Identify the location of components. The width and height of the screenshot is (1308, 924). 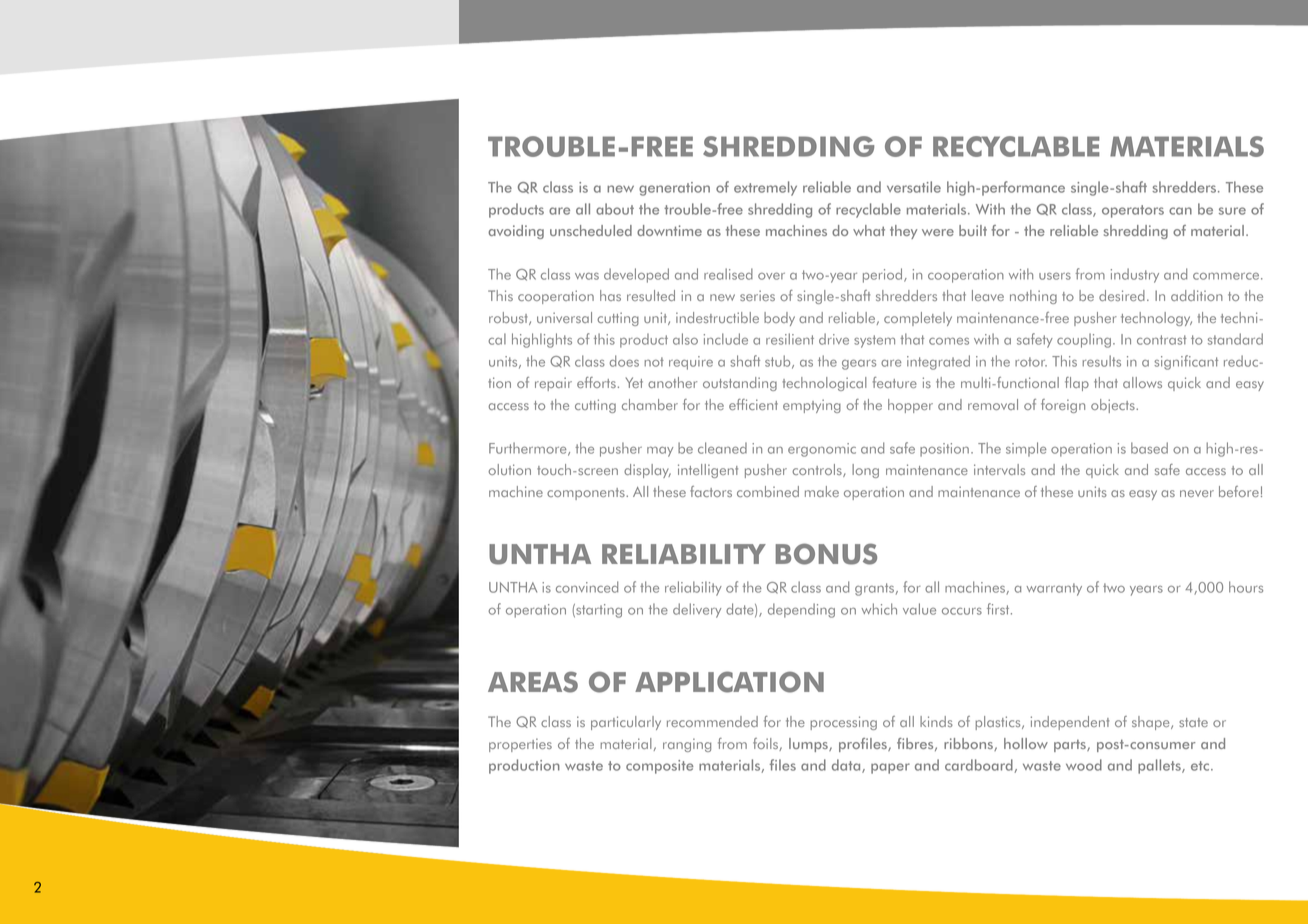
(587, 494).
